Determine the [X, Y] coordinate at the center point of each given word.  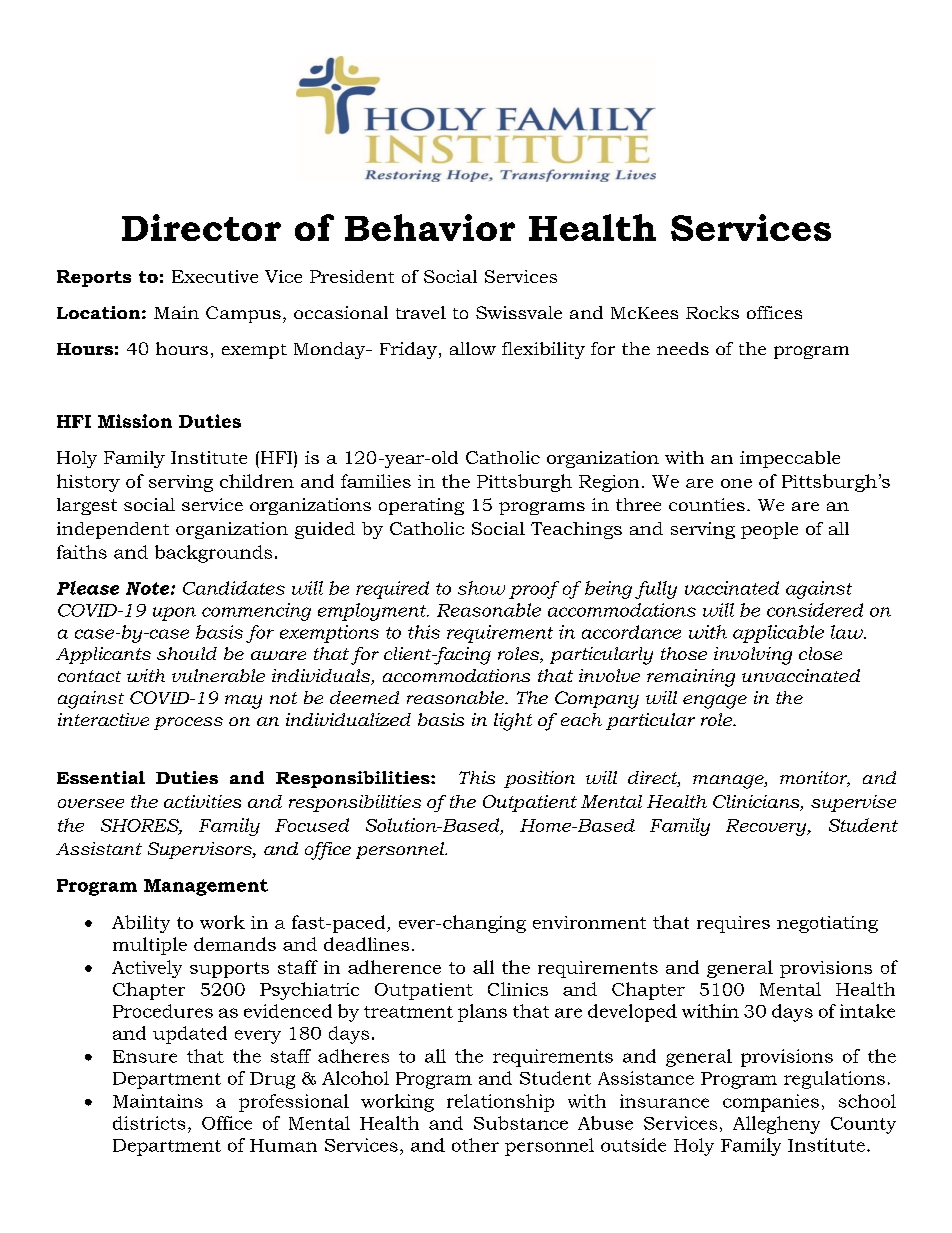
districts [149, 1123]
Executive [215, 276]
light [513, 722]
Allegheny [776, 1125]
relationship [500, 1103]
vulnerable [218, 675]
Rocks [712, 312]
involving [753, 656]
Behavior [430, 227]
